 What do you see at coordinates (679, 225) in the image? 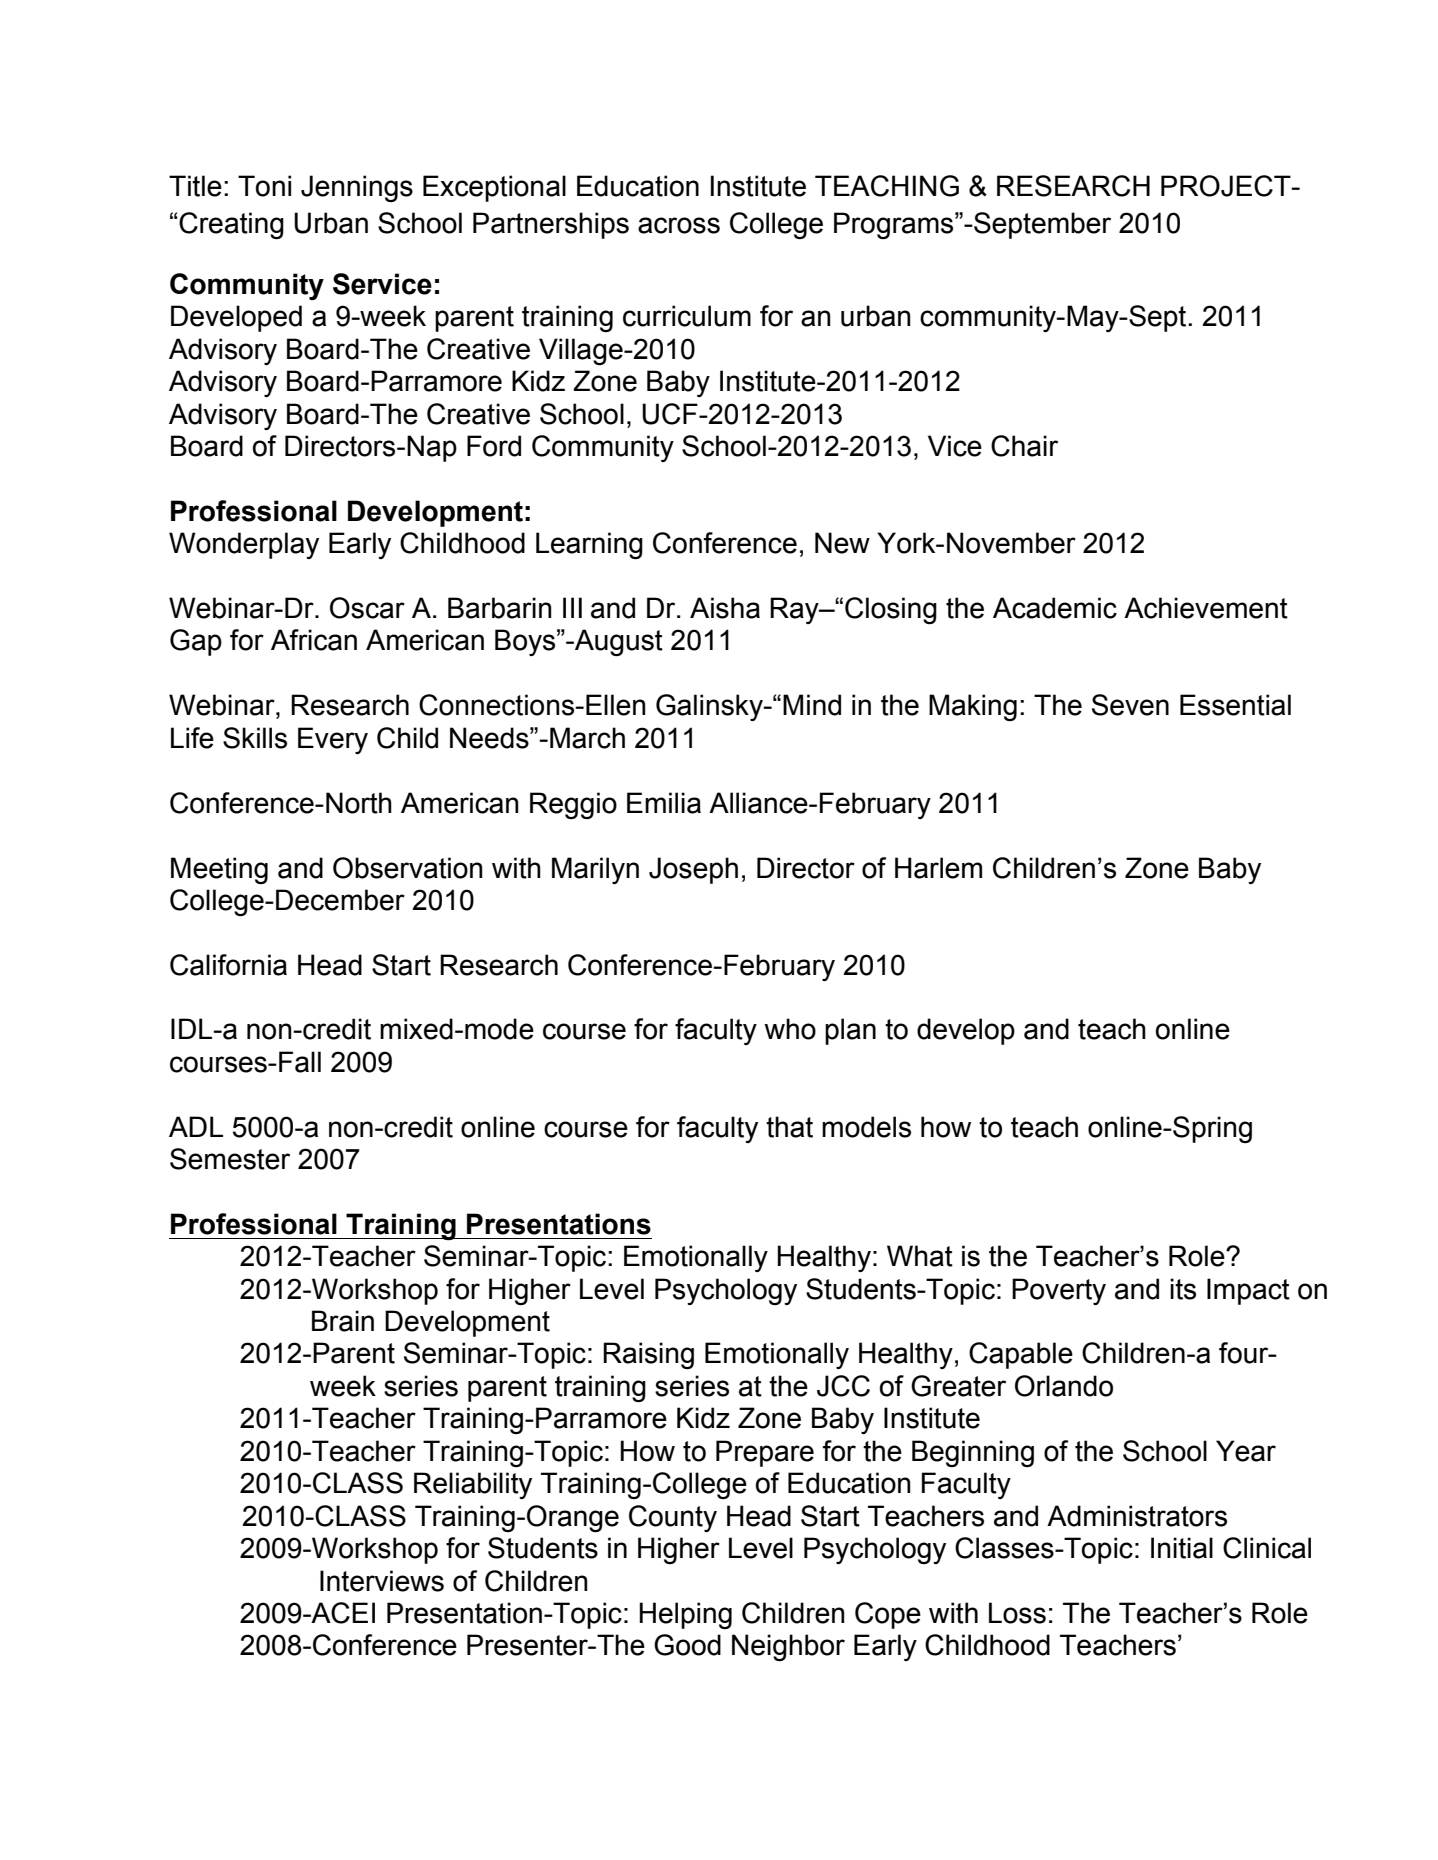
I see `across` at bounding box center [679, 225].
